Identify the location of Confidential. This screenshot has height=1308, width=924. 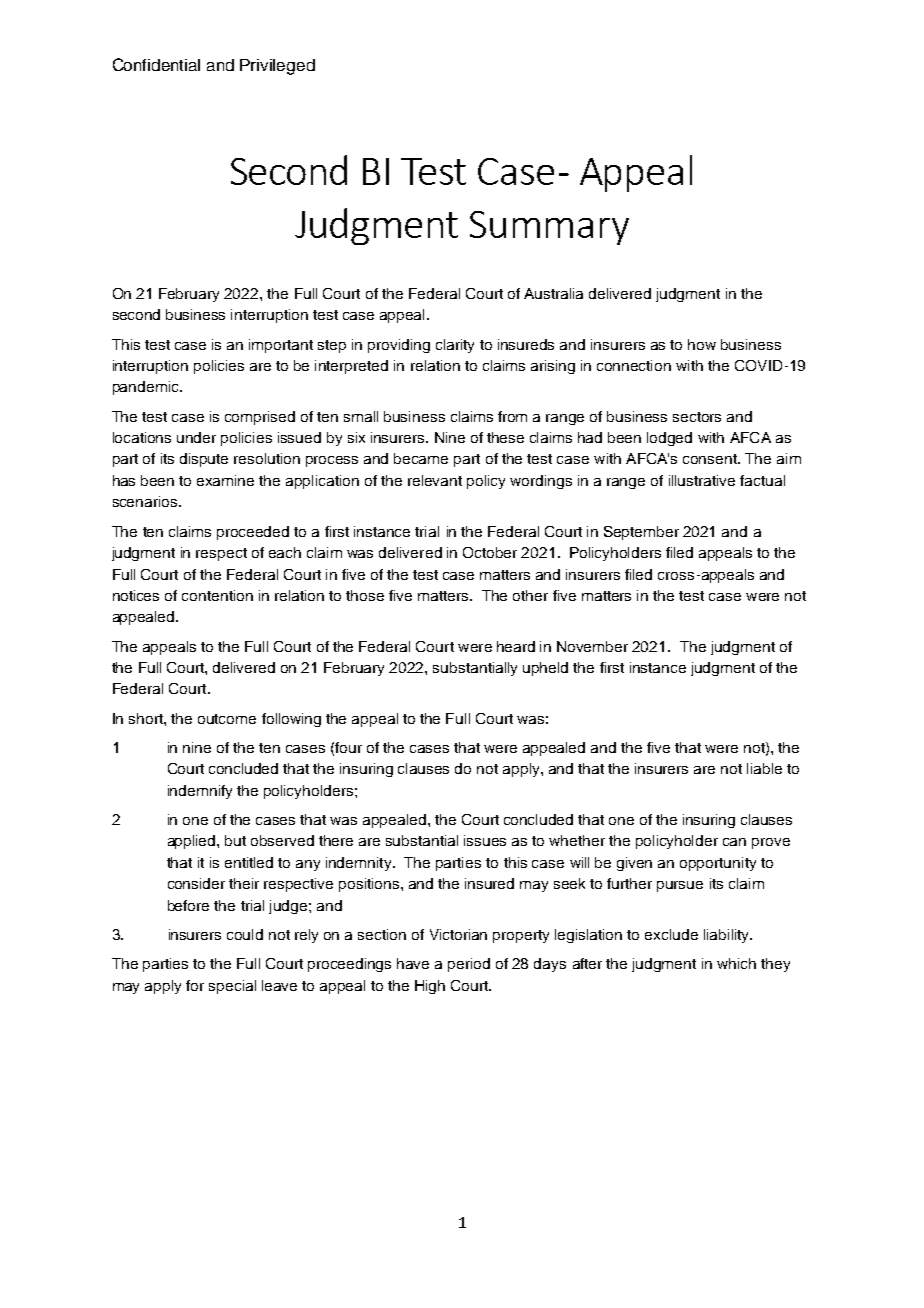
(156, 64).
